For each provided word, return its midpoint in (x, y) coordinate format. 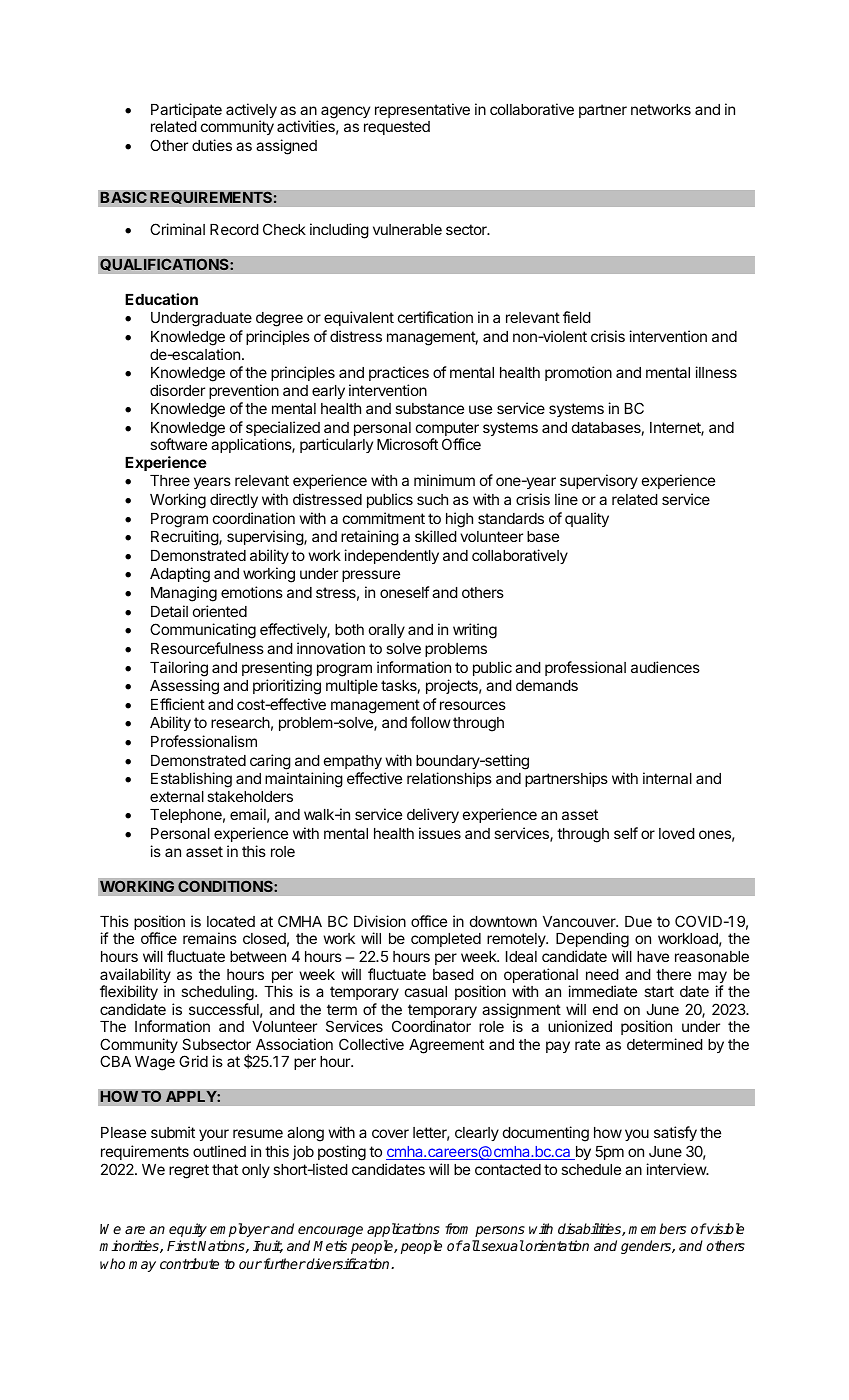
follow (430, 722)
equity (188, 1230)
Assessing (184, 687)
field (577, 317)
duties (212, 145)
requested (397, 128)
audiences (665, 667)
